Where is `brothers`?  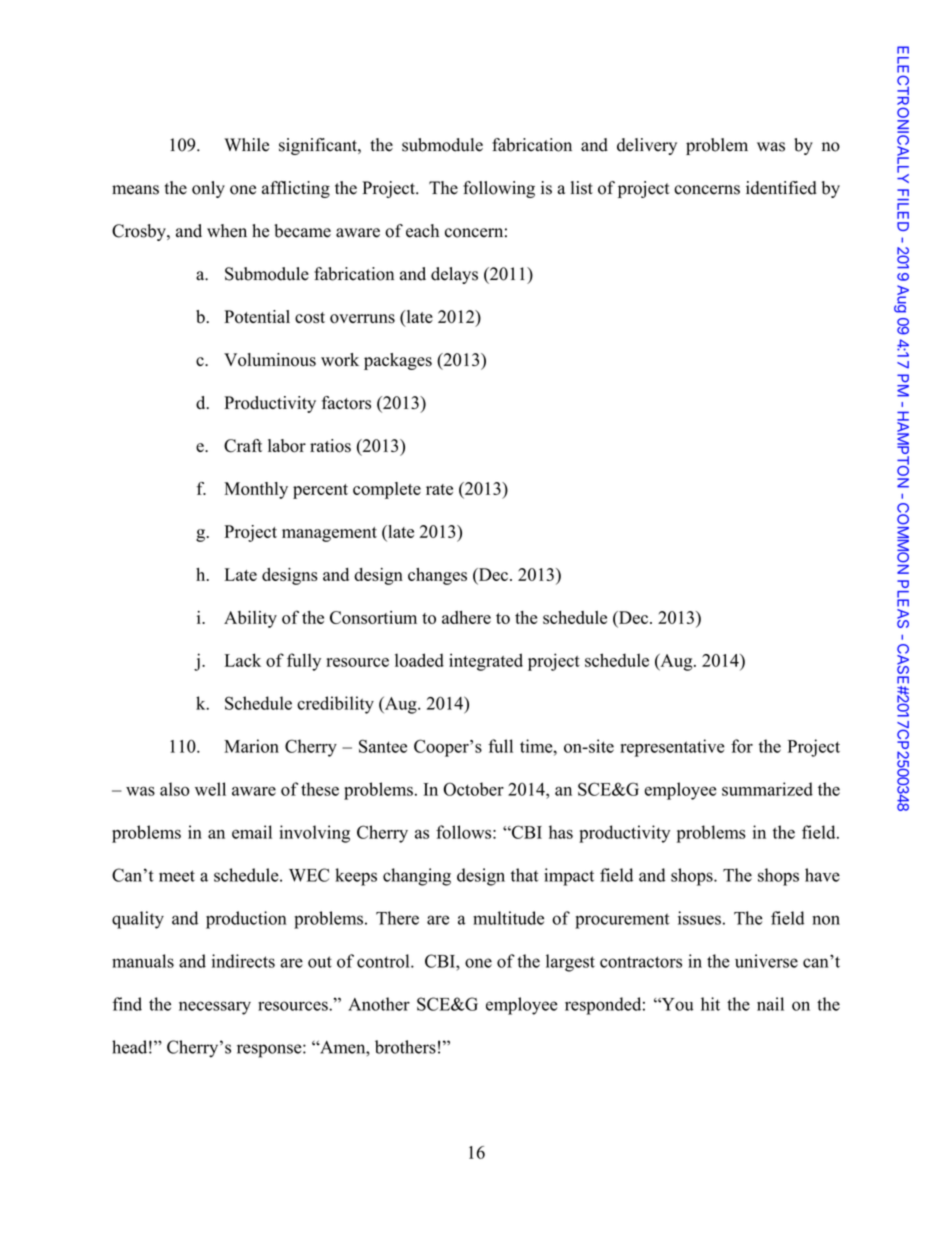
brothers is located at coordinates (405, 1047).
